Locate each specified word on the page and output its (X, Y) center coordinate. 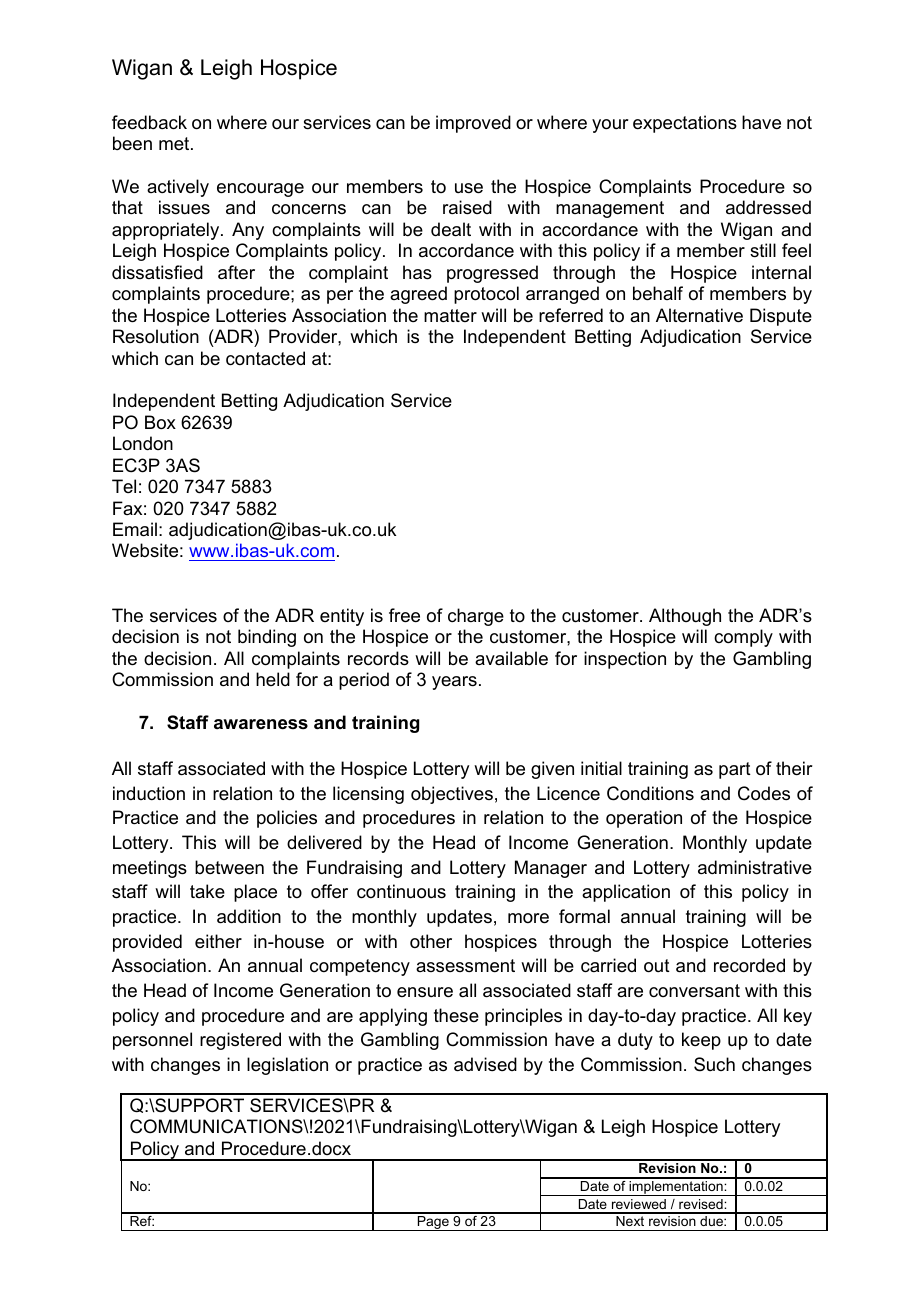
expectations (685, 124)
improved (473, 124)
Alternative (699, 315)
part (735, 770)
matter (450, 315)
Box (160, 422)
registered (240, 1041)
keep (701, 1041)
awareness (261, 724)
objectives (452, 795)
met (175, 143)
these (456, 1015)
